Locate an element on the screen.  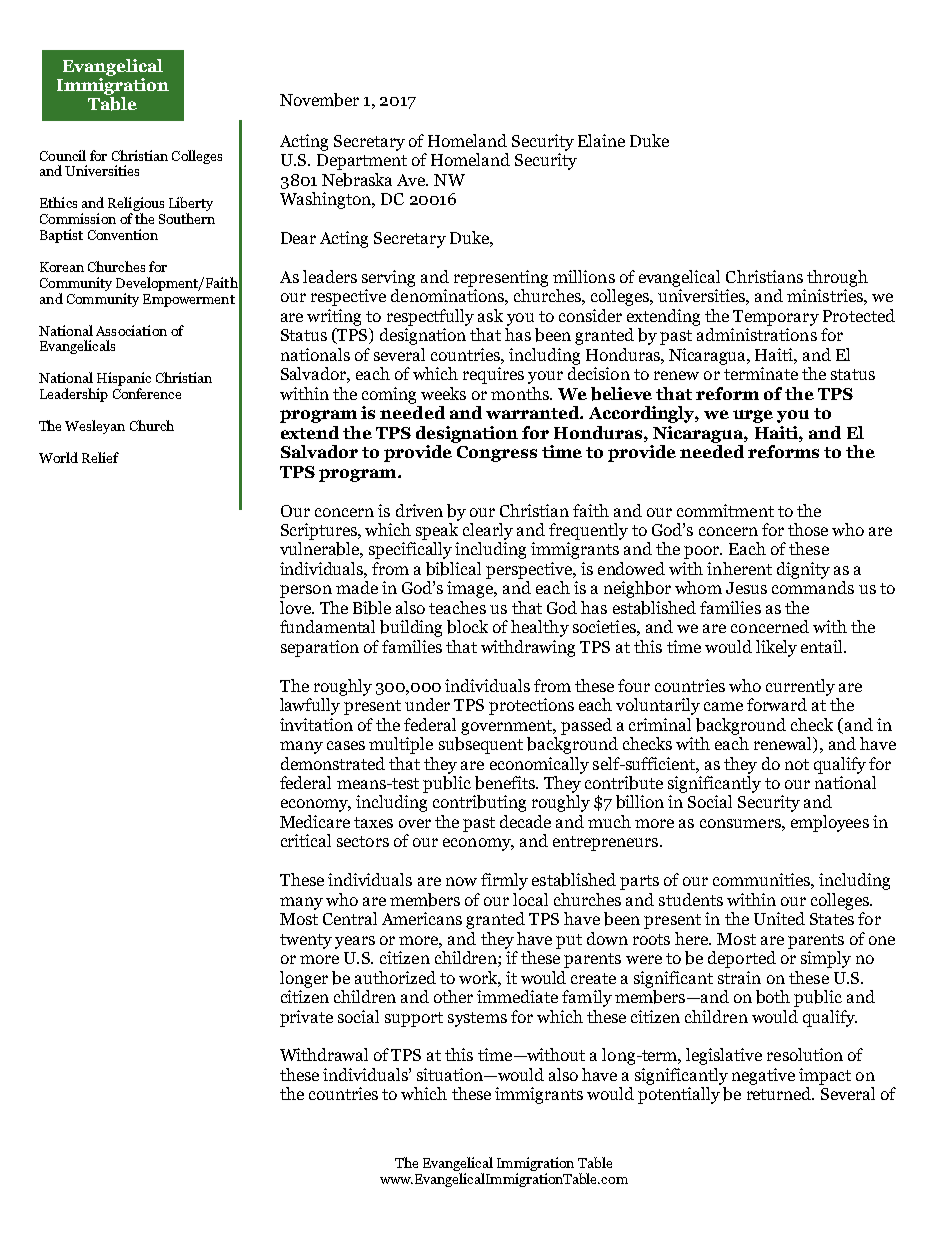
Association is located at coordinates (131, 330).
